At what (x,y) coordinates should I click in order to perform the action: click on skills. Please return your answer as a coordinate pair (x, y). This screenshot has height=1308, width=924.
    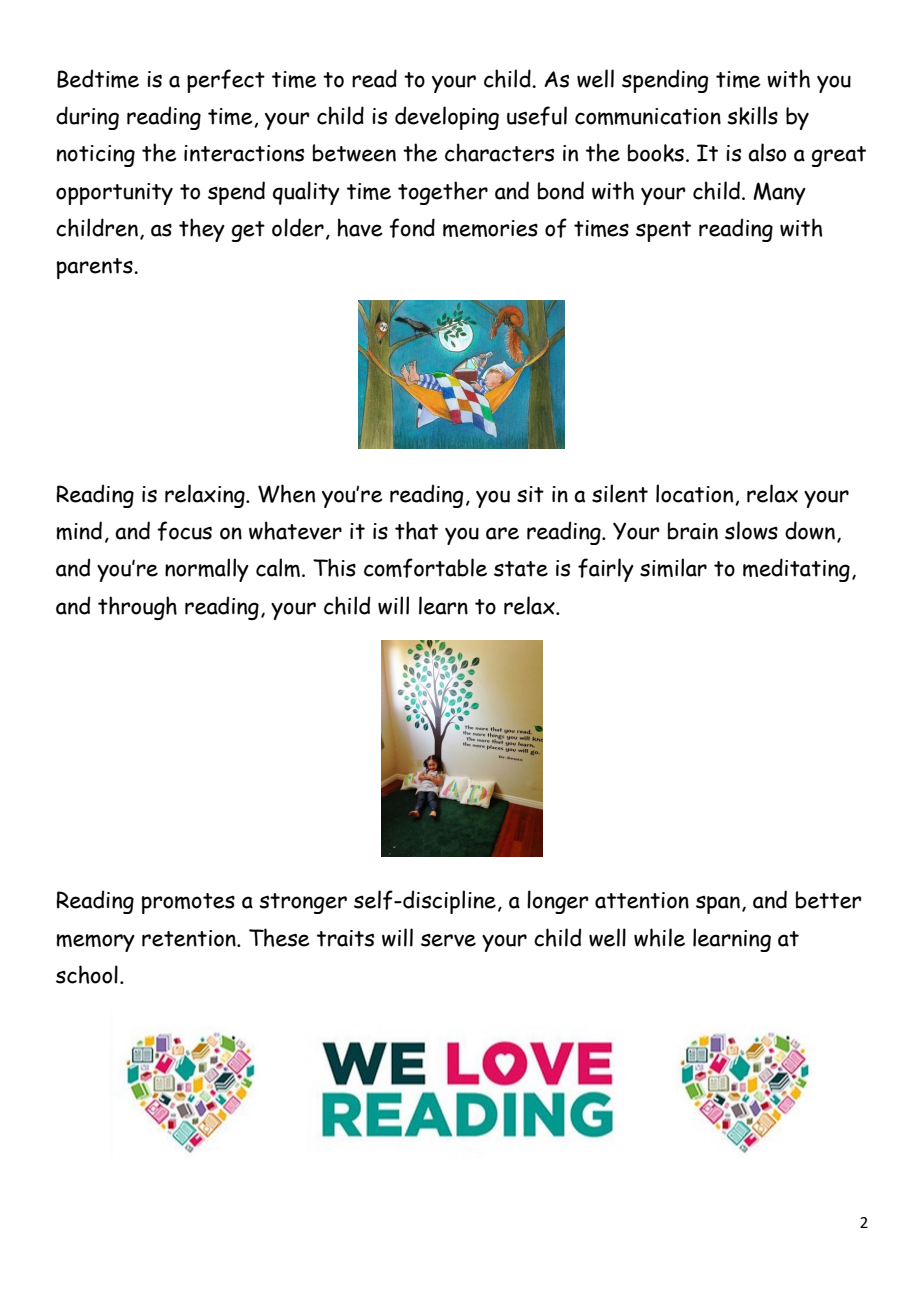
    Looking at the image, I should click on (752, 115).
